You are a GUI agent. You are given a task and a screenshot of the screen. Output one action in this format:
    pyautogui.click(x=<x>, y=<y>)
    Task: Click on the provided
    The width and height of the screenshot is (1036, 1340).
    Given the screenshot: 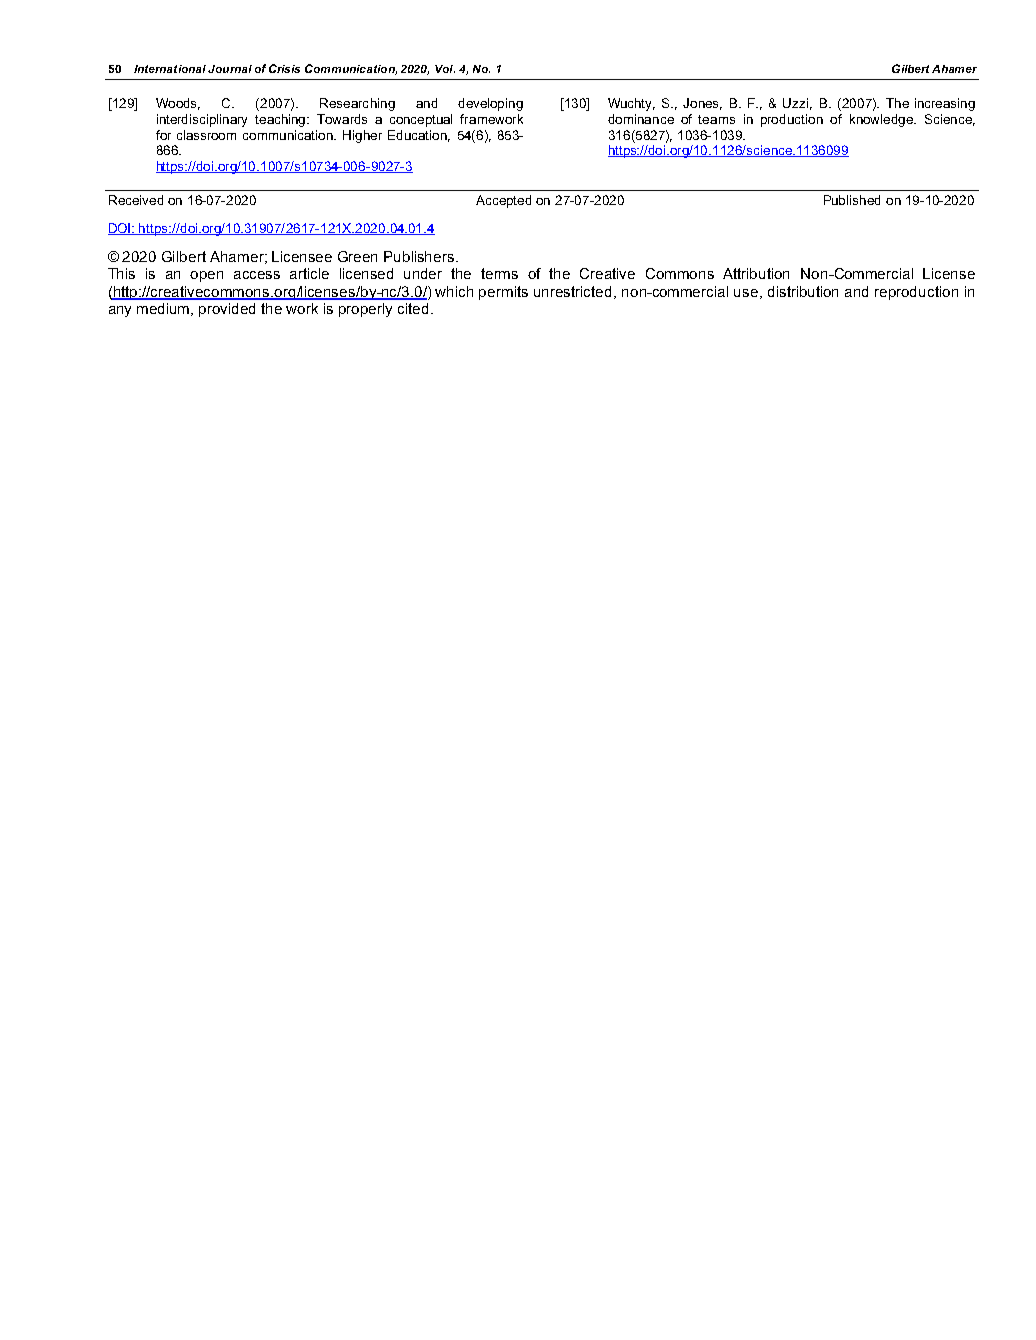 What is the action you would take?
    pyautogui.click(x=227, y=310)
